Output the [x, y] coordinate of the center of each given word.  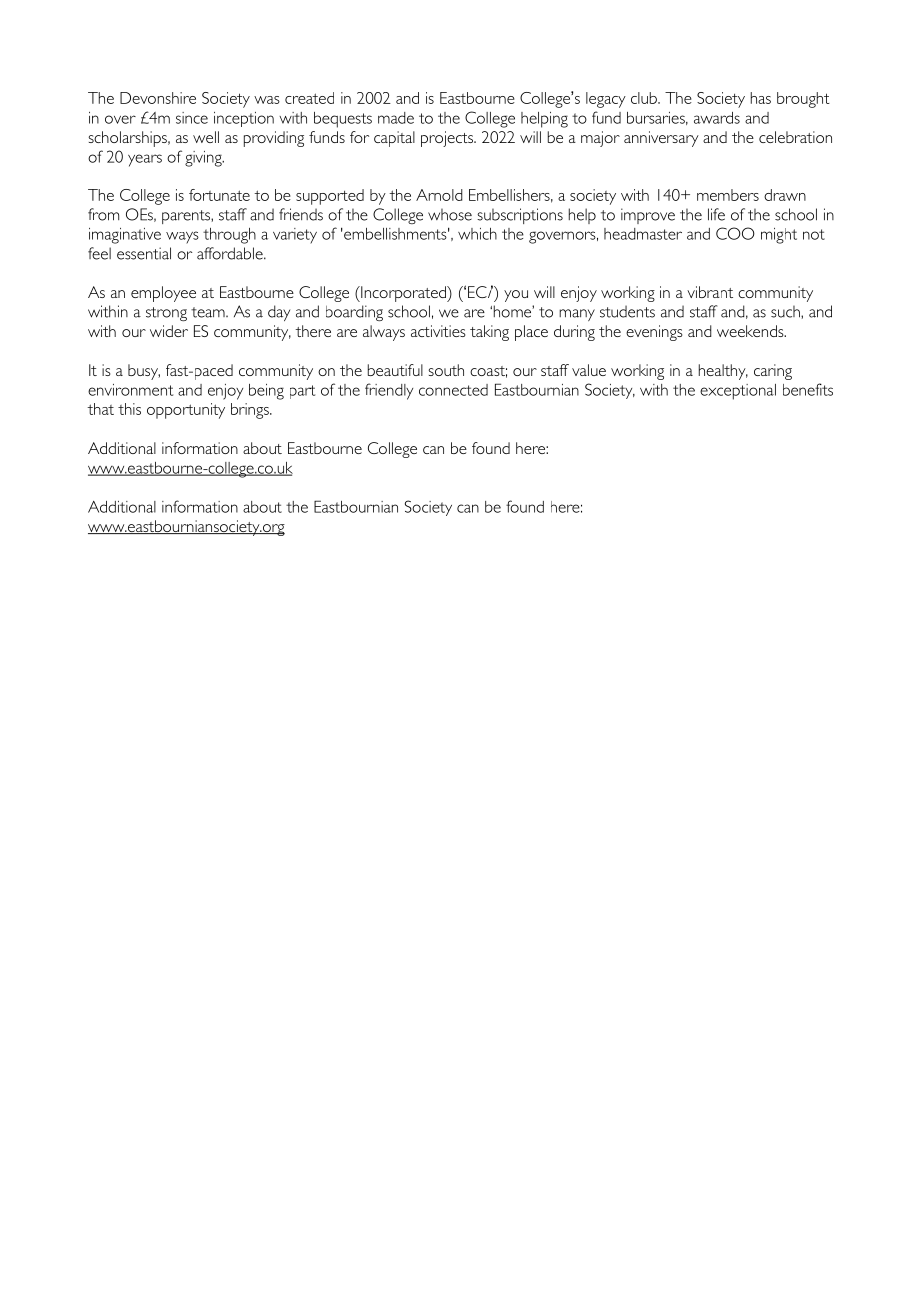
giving [204, 159]
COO [735, 233]
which [477, 234]
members [728, 195]
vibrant [710, 292]
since [192, 118]
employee [163, 294]
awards [717, 118]
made [396, 118]
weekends [751, 331]
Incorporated [403, 294]
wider [169, 331]
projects [448, 139]
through [229, 236]
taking [489, 333]
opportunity [186, 411]
